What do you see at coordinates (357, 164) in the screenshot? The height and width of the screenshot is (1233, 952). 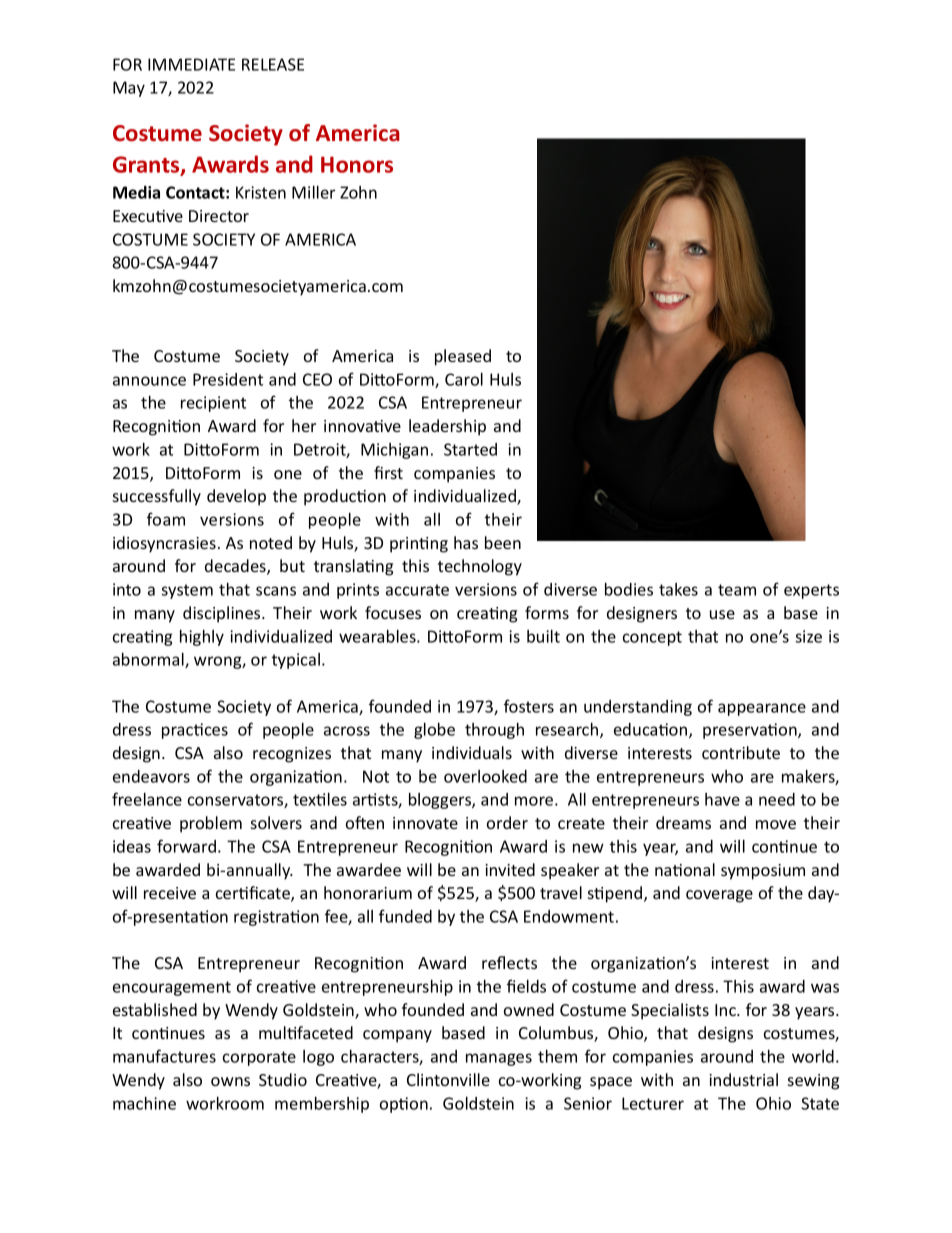 I see `Honors` at bounding box center [357, 164].
